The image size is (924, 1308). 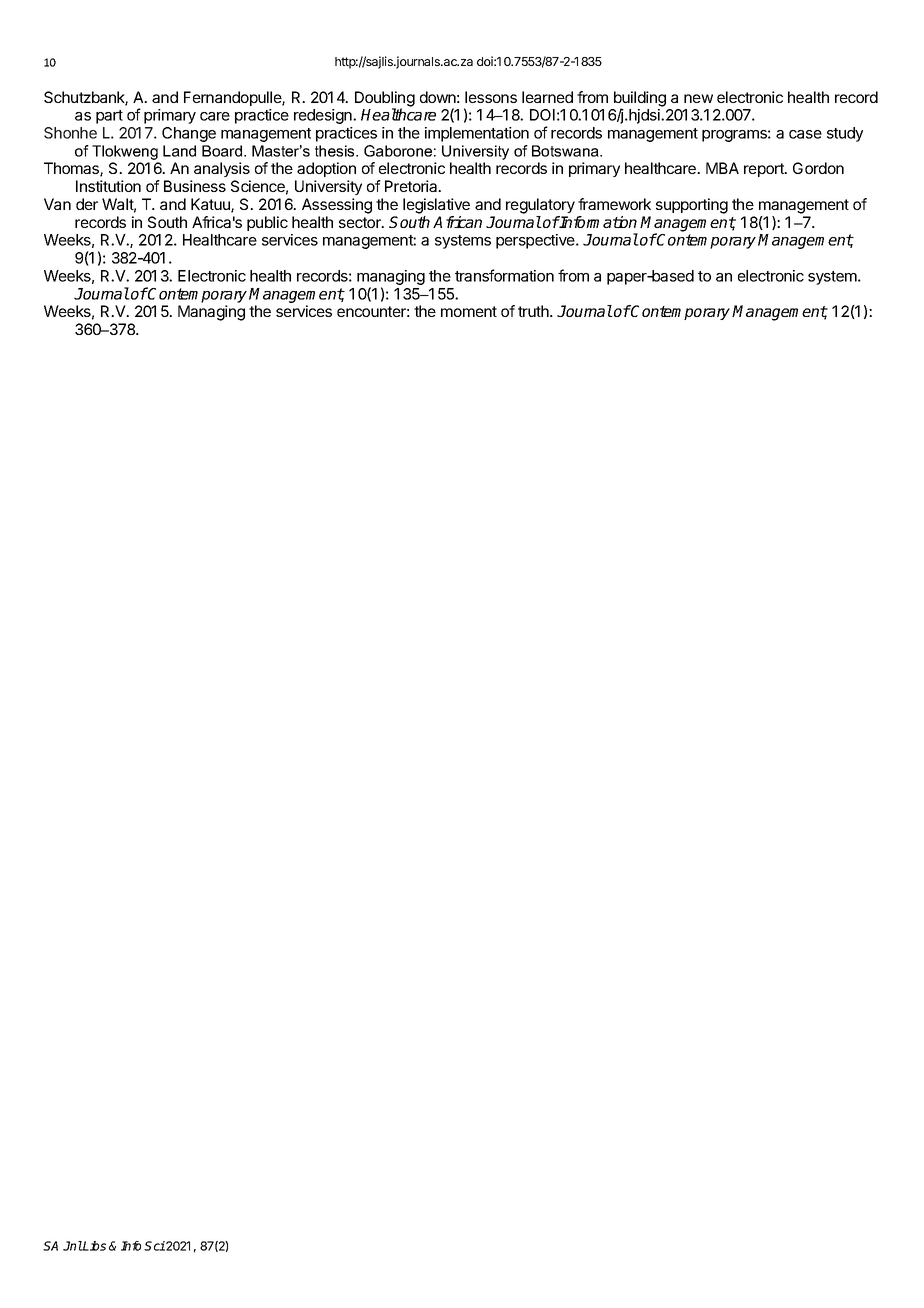 What do you see at coordinates (534, 311) in the page?
I see `truth` at bounding box center [534, 311].
